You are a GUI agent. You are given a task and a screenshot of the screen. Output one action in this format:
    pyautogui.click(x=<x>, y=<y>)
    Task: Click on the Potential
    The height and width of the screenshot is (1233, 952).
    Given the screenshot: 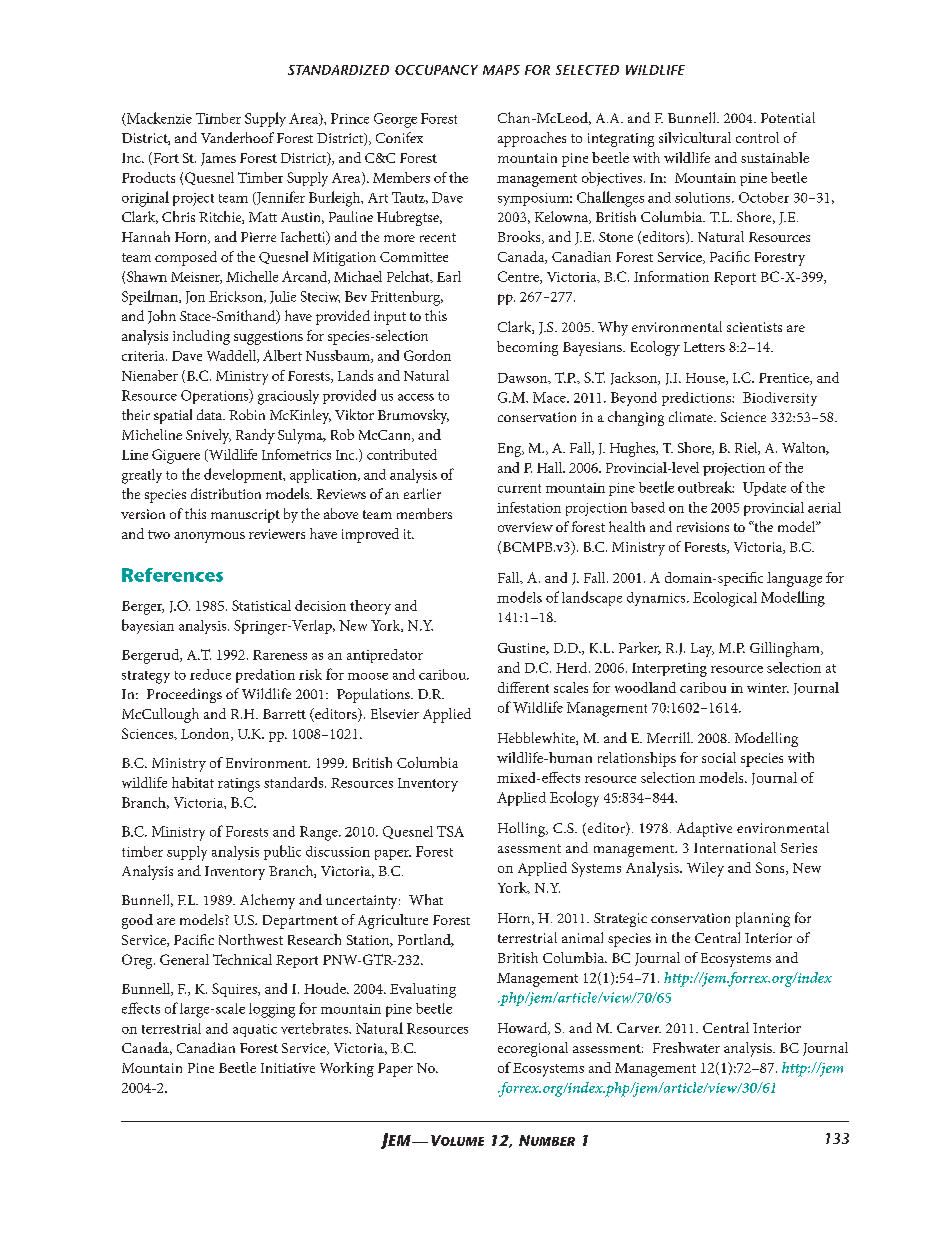 What is the action you would take?
    pyautogui.click(x=788, y=117)
